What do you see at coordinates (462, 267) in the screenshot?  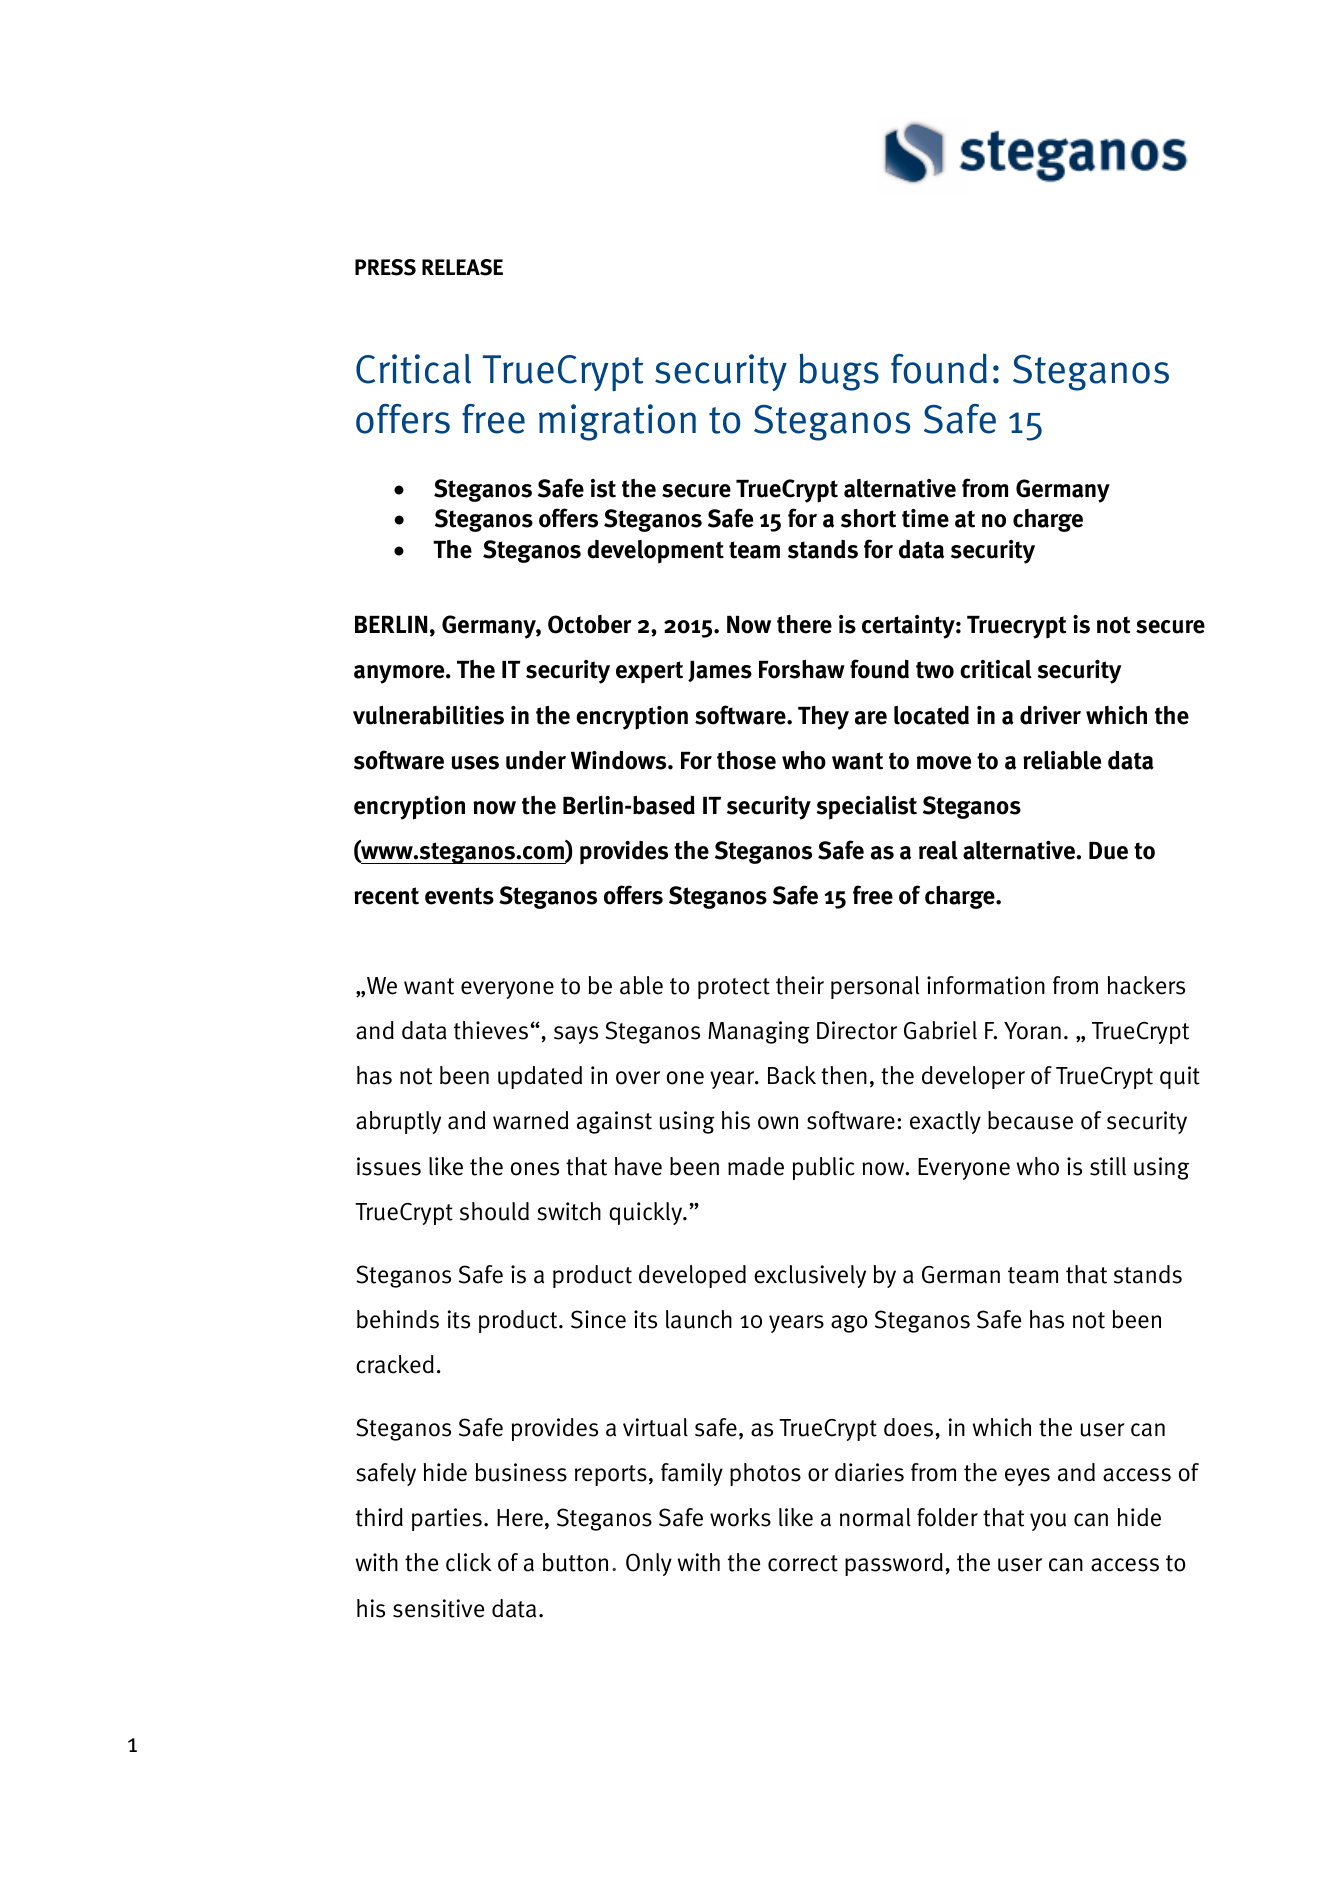 I see `RELEASE` at bounding box center [462, 267].
